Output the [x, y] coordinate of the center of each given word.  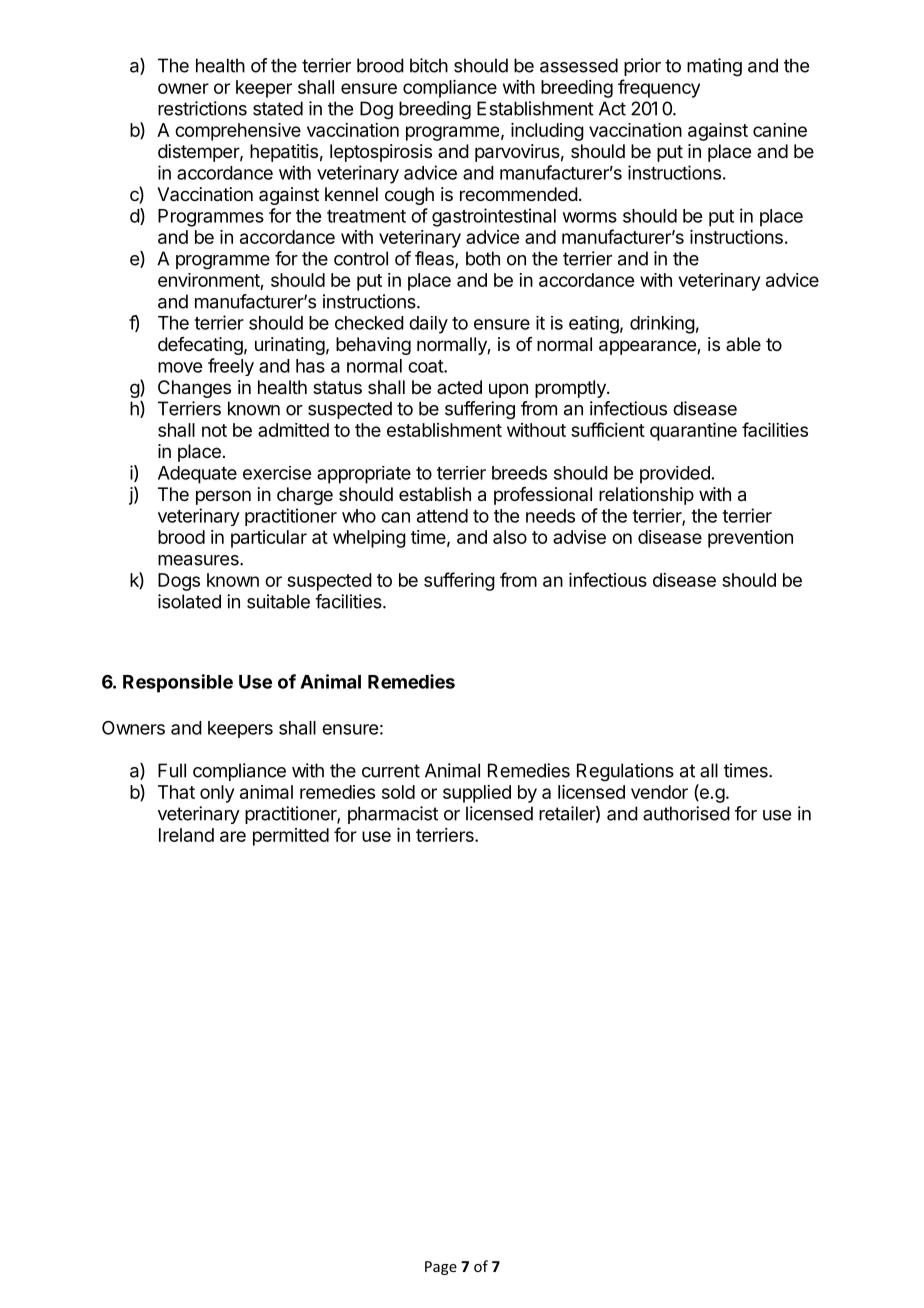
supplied [477, 794]
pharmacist [393, 815]
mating [714, 67]
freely [231, 367]
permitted [291, 837]
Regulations [625, 772]
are [233, 836]
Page [441, 1268]
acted [459, 387]
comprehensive [238, 132]
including [547, 132]
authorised [686, 813]
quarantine [693, 432]
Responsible [178, 683]
